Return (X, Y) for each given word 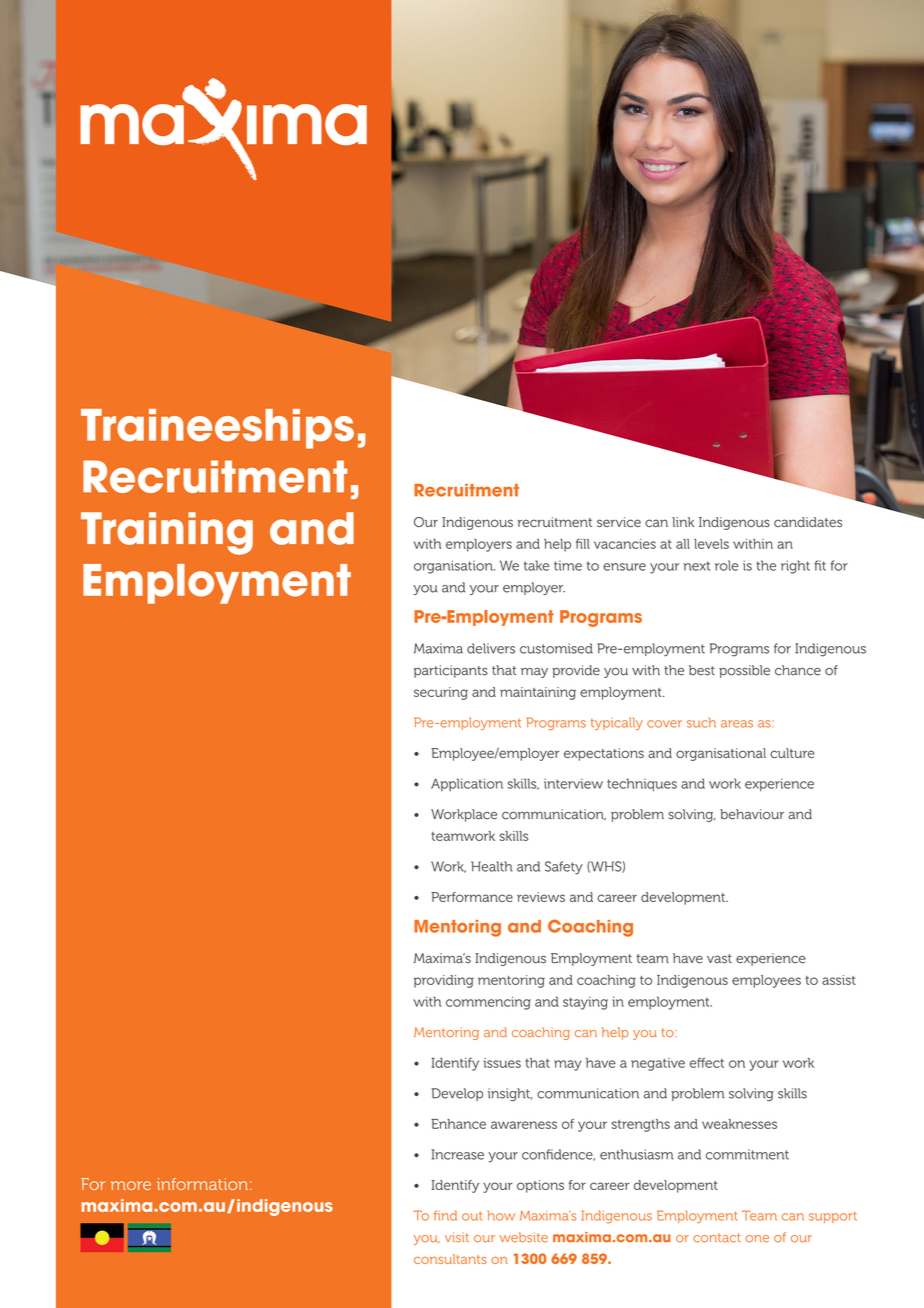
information (202, 1184)
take (536, 565)
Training (167, 533)
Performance (472, 897)
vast (719, 959)
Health (491, 866)
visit (457, 1237)
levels (711, 544)
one (757, 1239)
